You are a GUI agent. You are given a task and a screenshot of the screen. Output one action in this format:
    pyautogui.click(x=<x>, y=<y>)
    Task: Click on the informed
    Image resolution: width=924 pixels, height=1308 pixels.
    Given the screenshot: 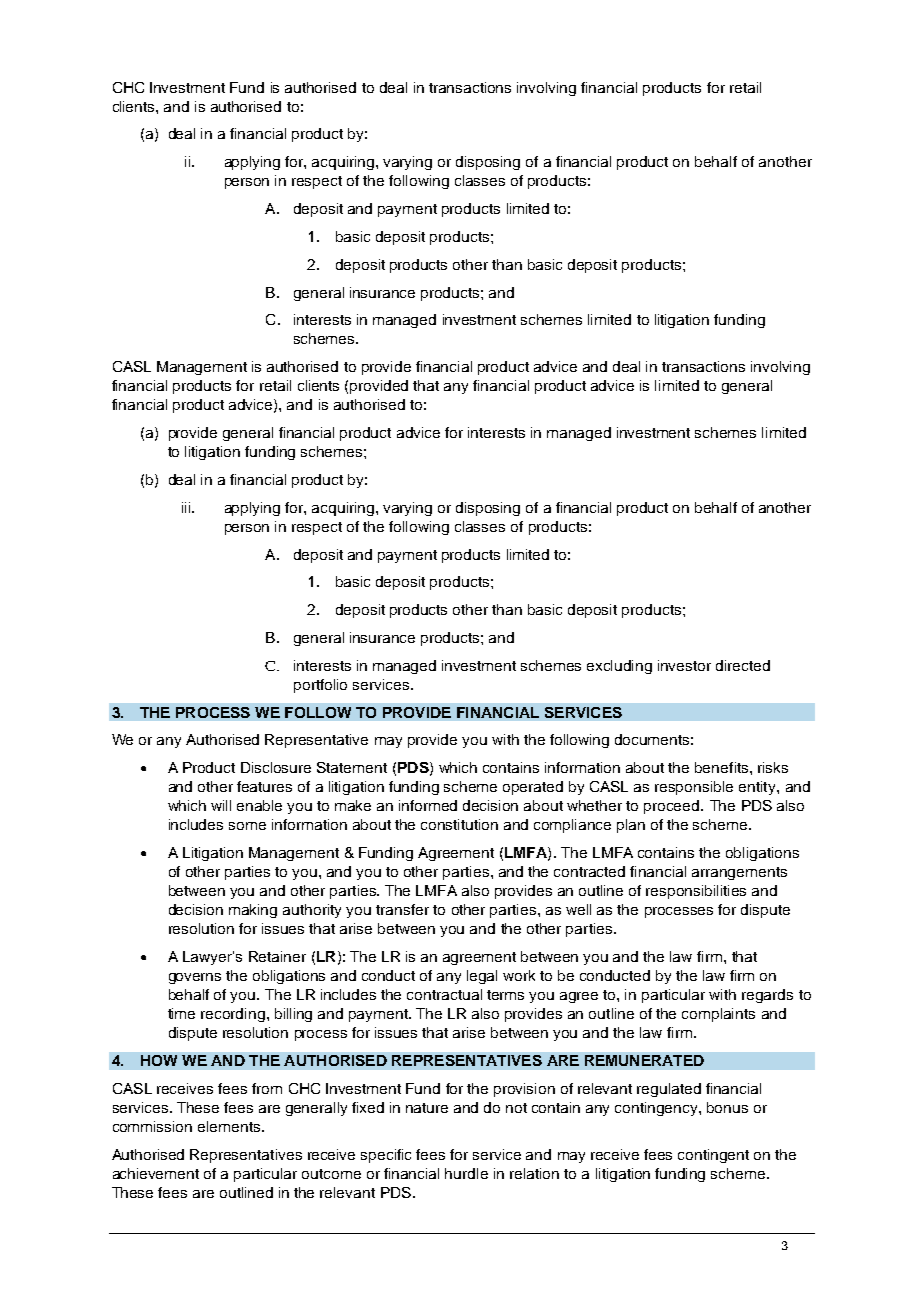 What is the action you would take?
    pyautogui.click(x=428, y=805)
